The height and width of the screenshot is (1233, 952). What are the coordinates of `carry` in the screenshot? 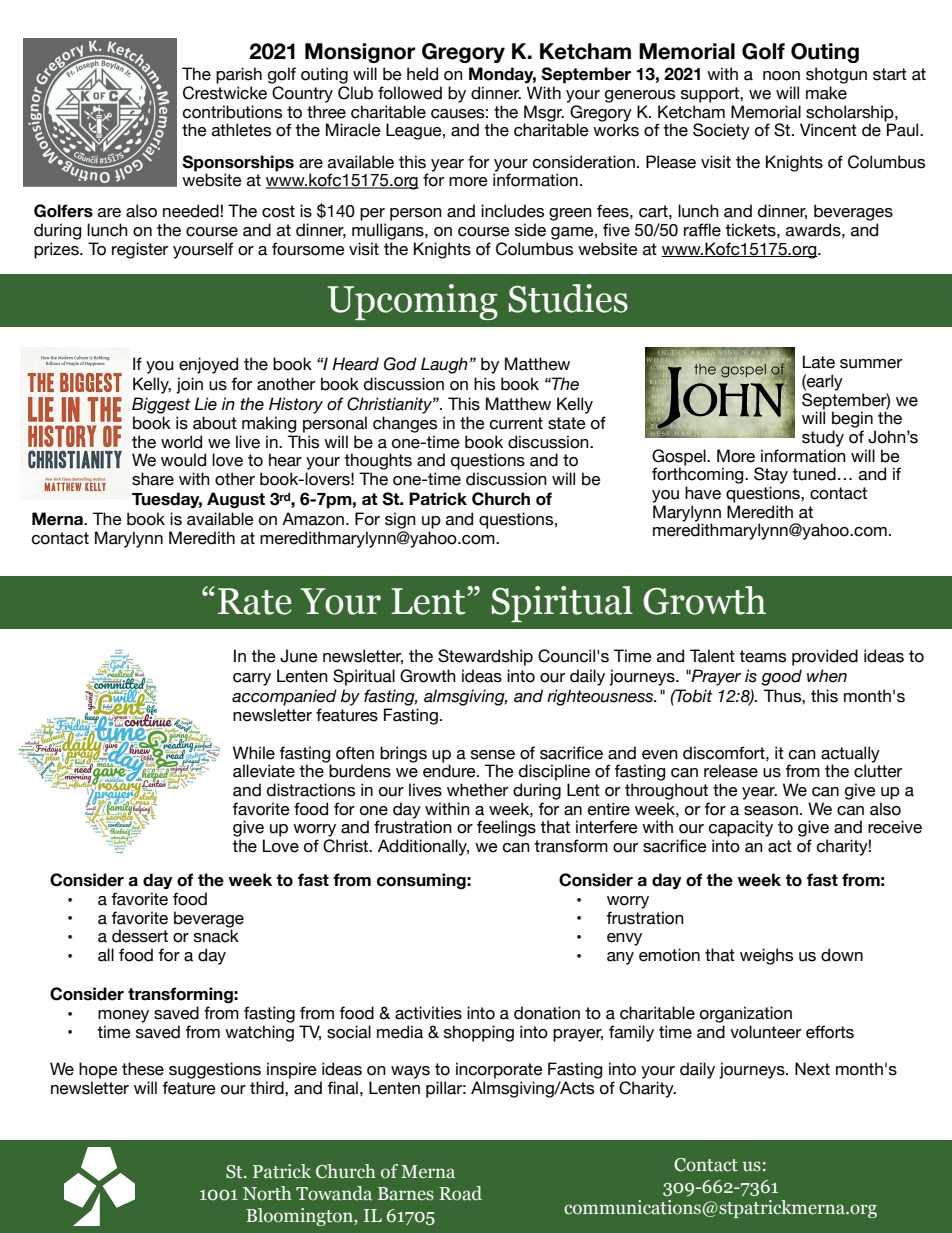 It's located at (252, 679).
